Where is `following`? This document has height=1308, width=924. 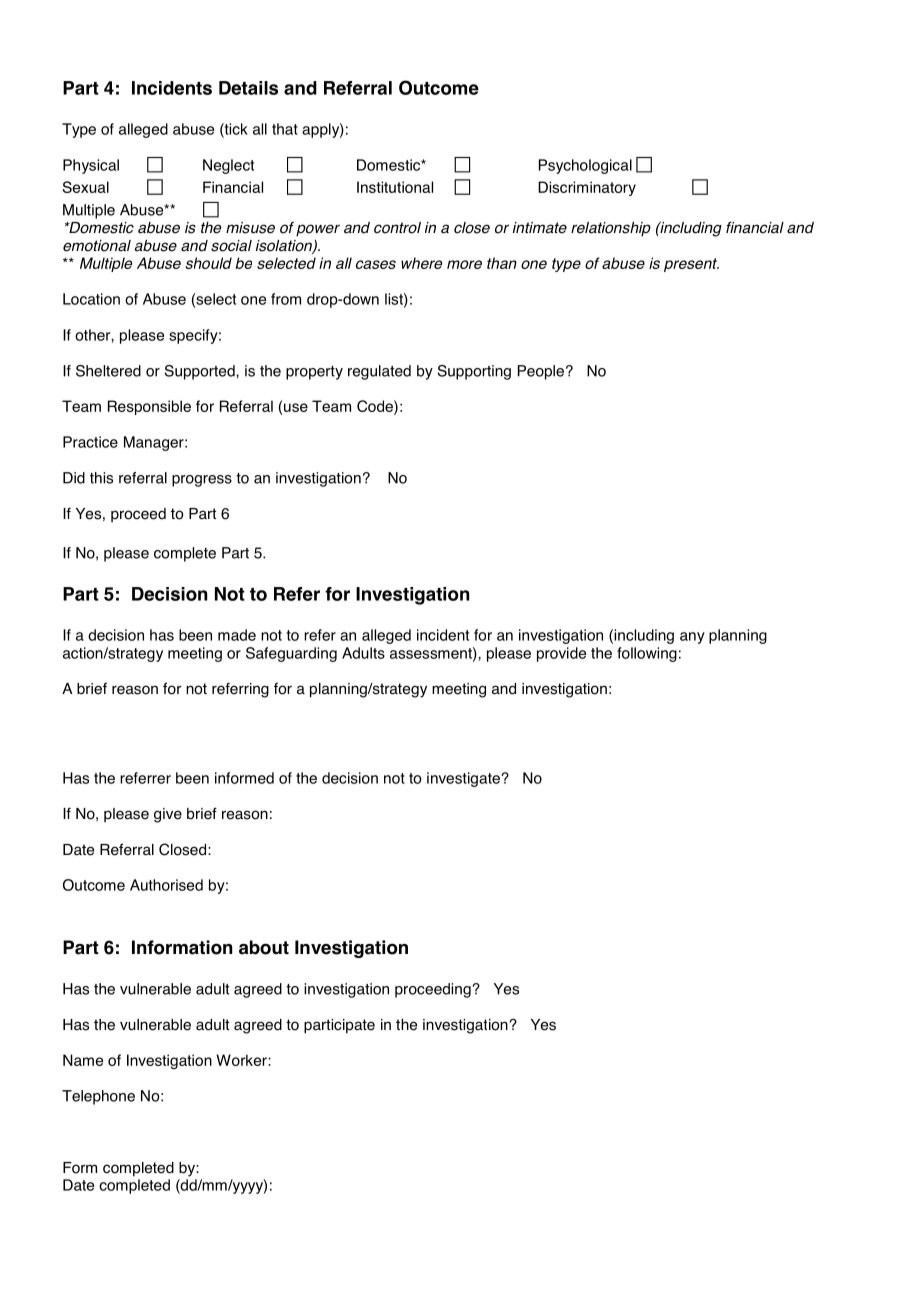 following is located at coordinates (647, 654).
